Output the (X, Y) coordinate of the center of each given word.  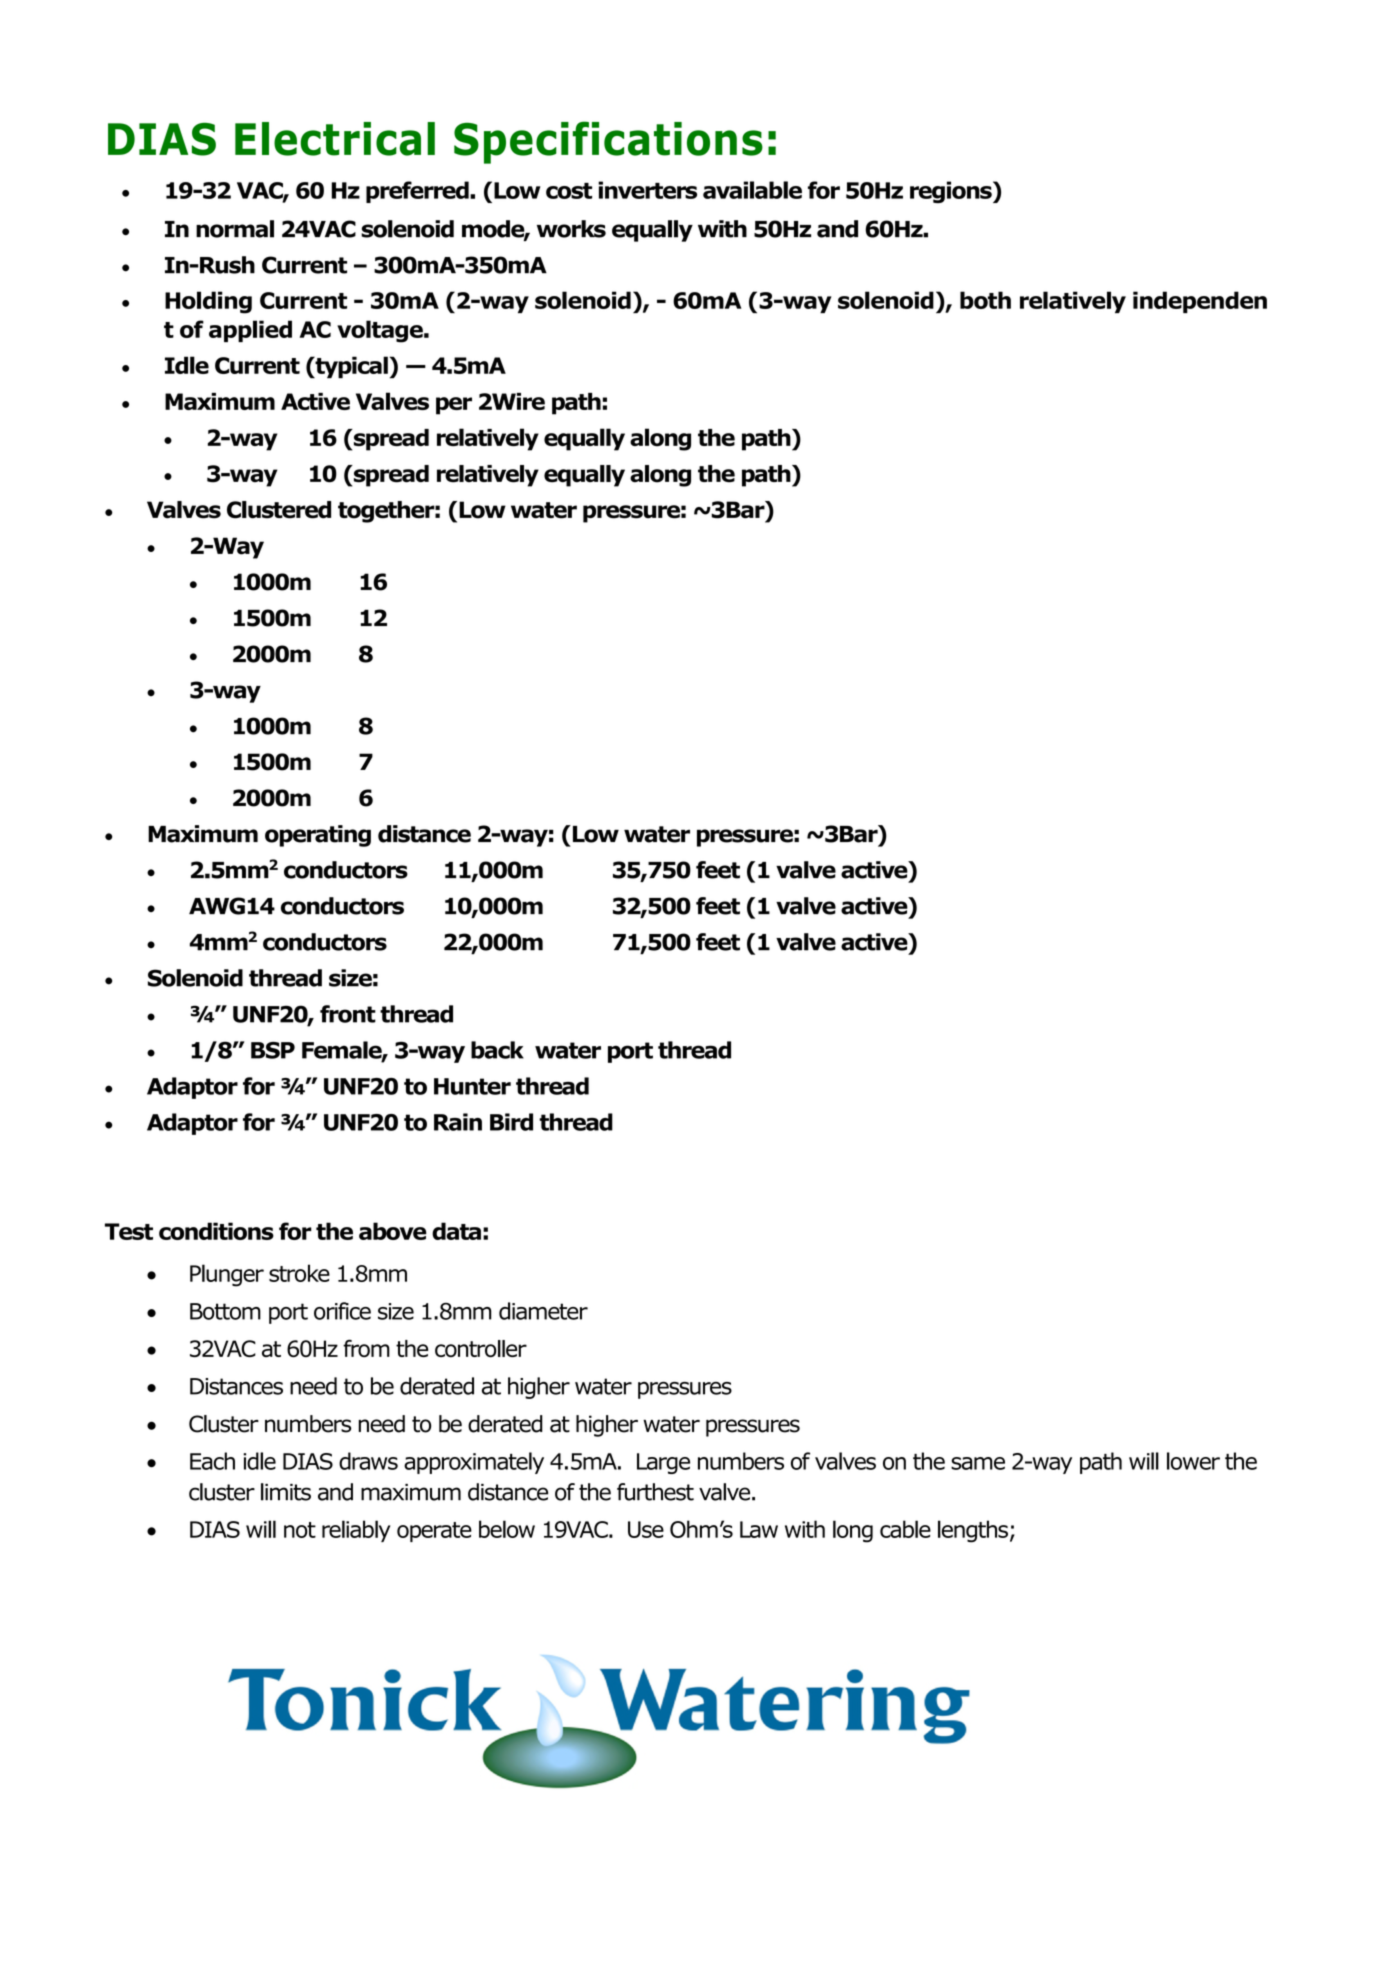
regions (952, 192)
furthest (655, 1492)
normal (235, 229)
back (497, 1050)
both (985, 300)
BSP (273, 1050)
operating (318, 836)
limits (286, 1492)
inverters (647, 190)
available (752, 190)
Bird (511, 1122)
